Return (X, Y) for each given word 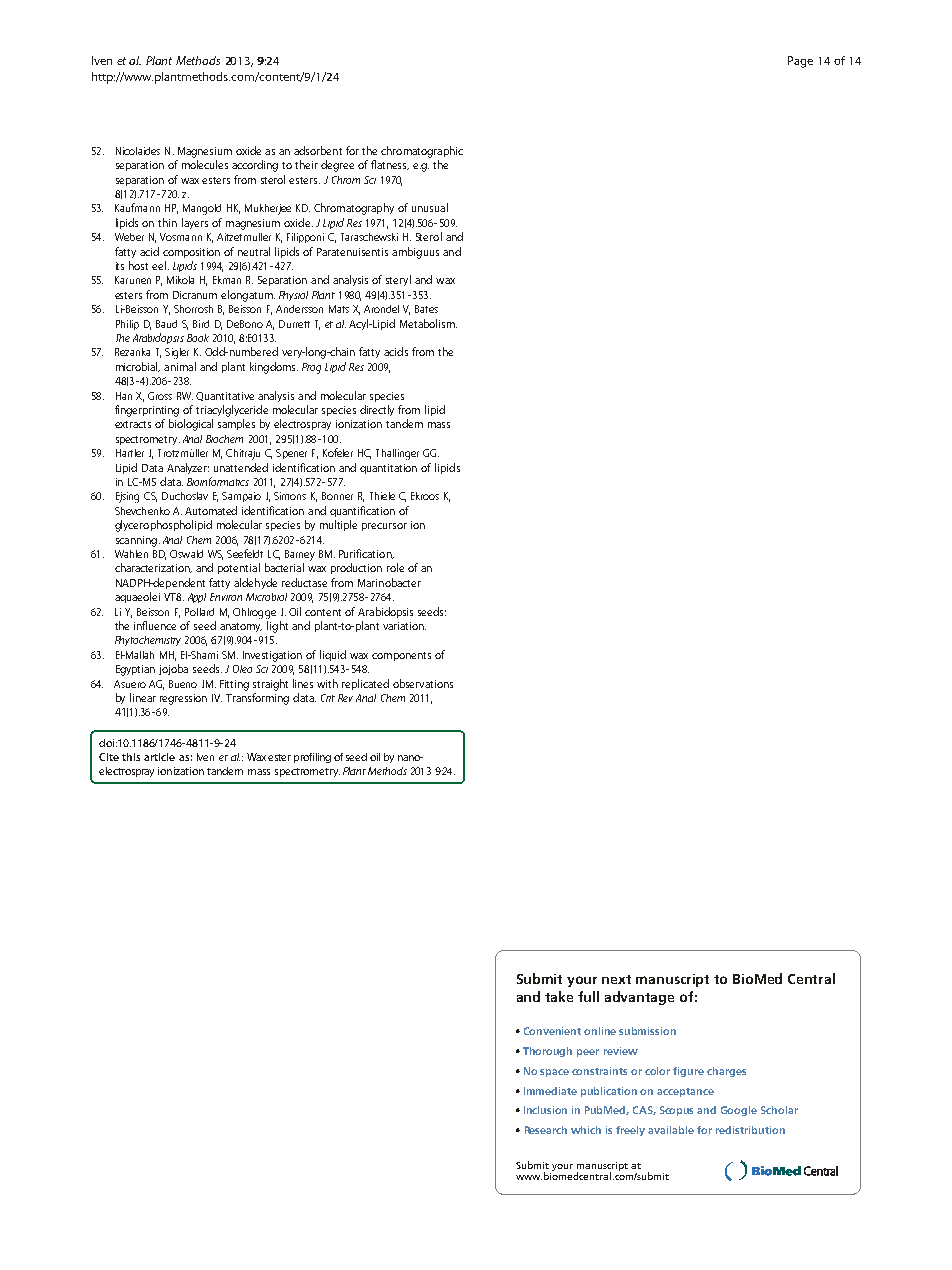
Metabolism (428, 323)
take (559, 996)
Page (800, 62)
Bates (426, 309)
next (616, 979)
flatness (390, 165)
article (159, 757)
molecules (205, 164)
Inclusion (545, 1110)
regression (183, 699)
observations (423, 683)
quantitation (388, 469)
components (401, 656)
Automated (211, 510)
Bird (201, 324)
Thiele (382, 496)
